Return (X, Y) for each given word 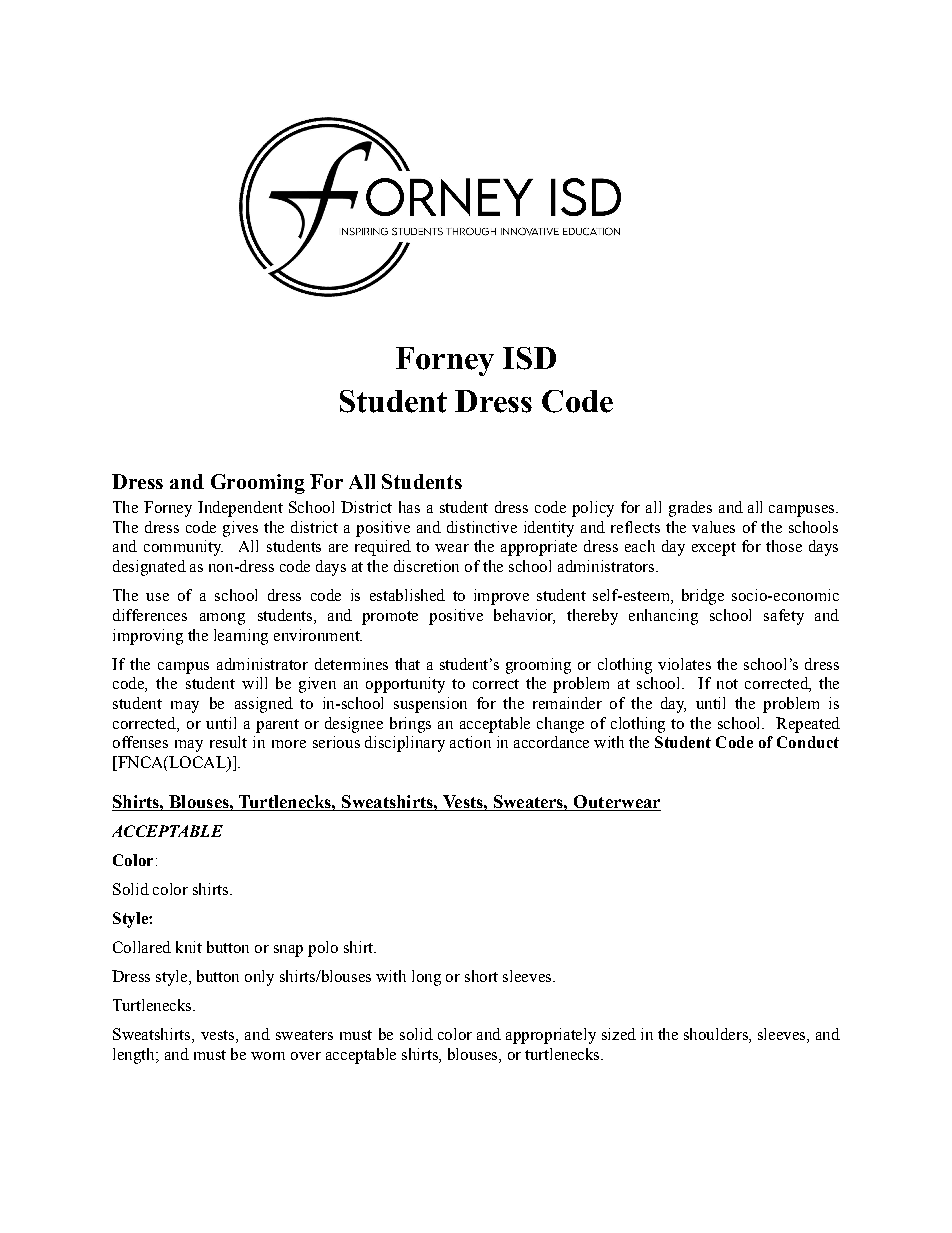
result (228, 742)
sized (619, 1034)
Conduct (808, 742)
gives (240, 529)
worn (268, 1056)
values (713, 527)
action (470, 742)
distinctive (482, 527)
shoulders (717, 1035)
